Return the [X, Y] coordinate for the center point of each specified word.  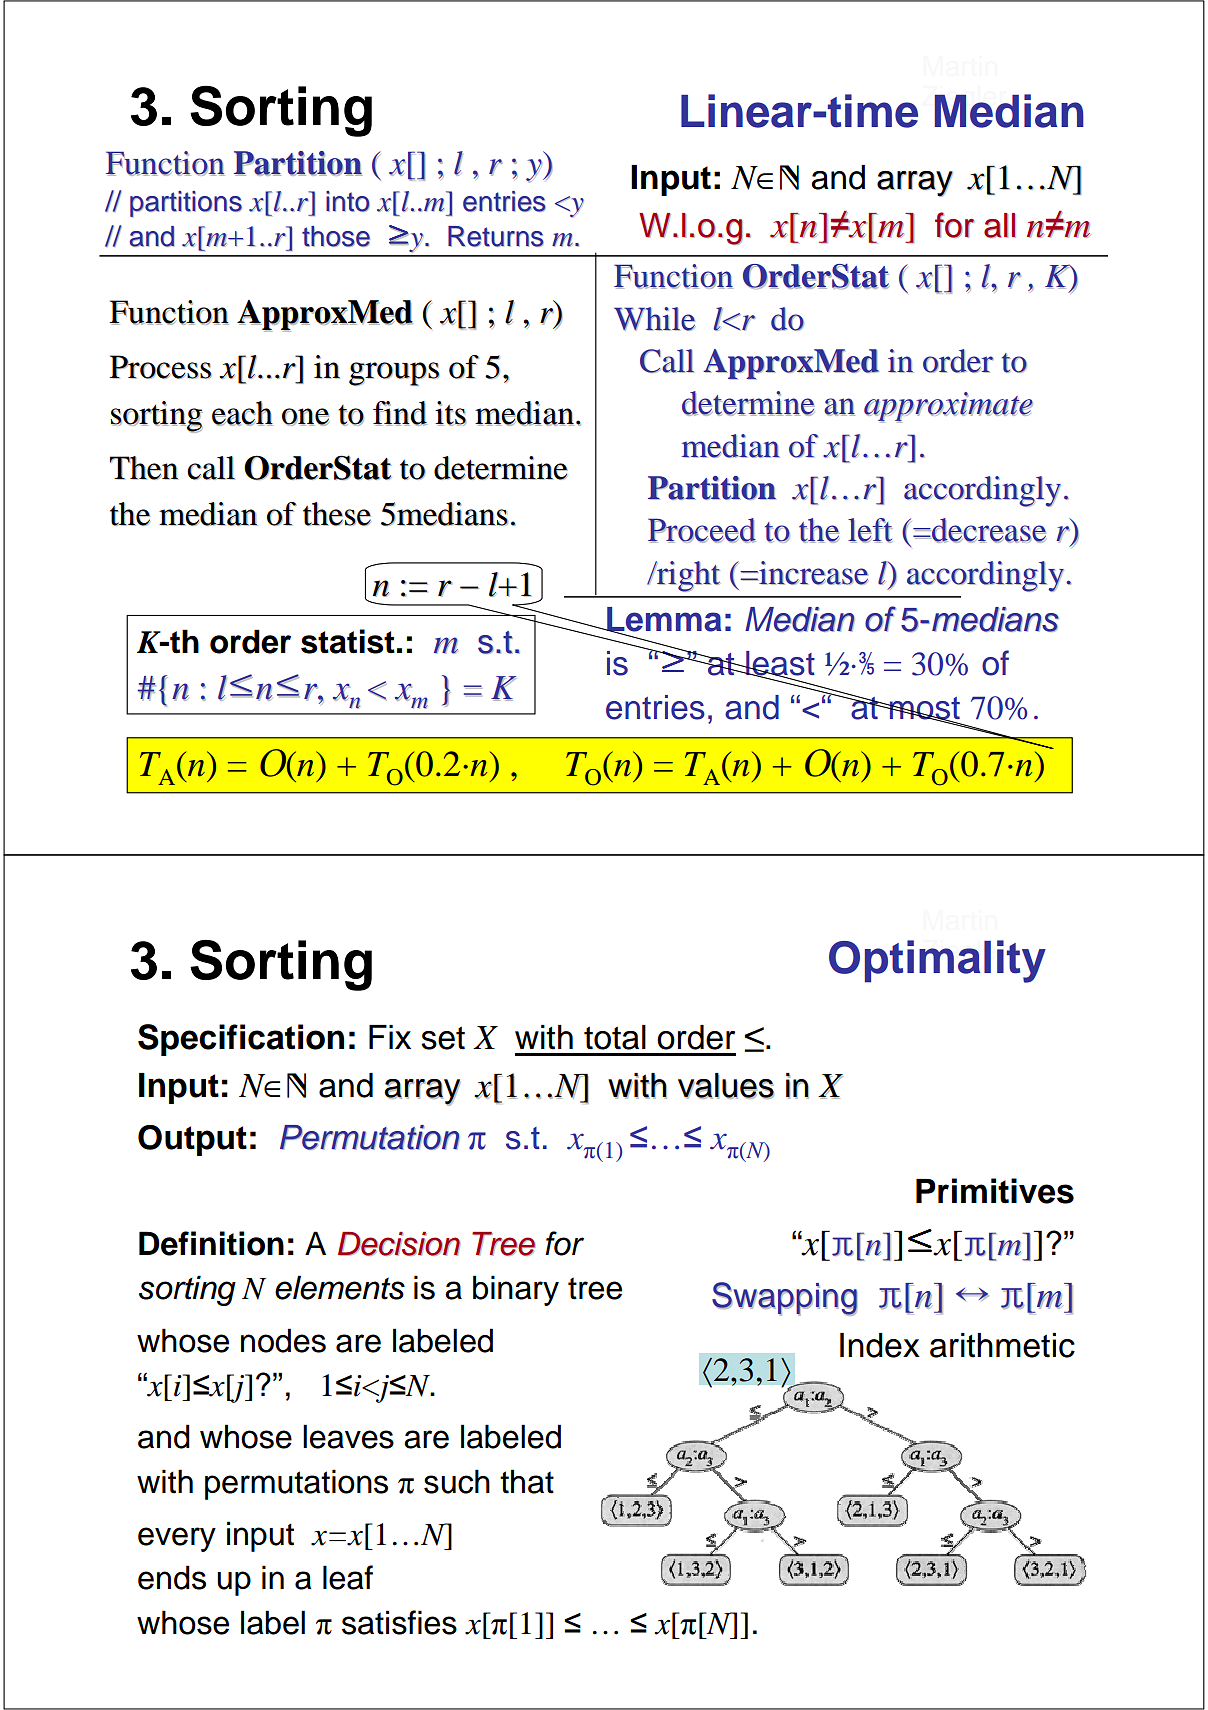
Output [192, 1140]
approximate [948, 407]
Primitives [995, 1191]
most [924, 709]
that [527, 1481]
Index [880, 1345]
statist [348, 641]
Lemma [663, 620]
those [336, 236]
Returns [496, 236]
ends [172, 1577]
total [615, 1037]
